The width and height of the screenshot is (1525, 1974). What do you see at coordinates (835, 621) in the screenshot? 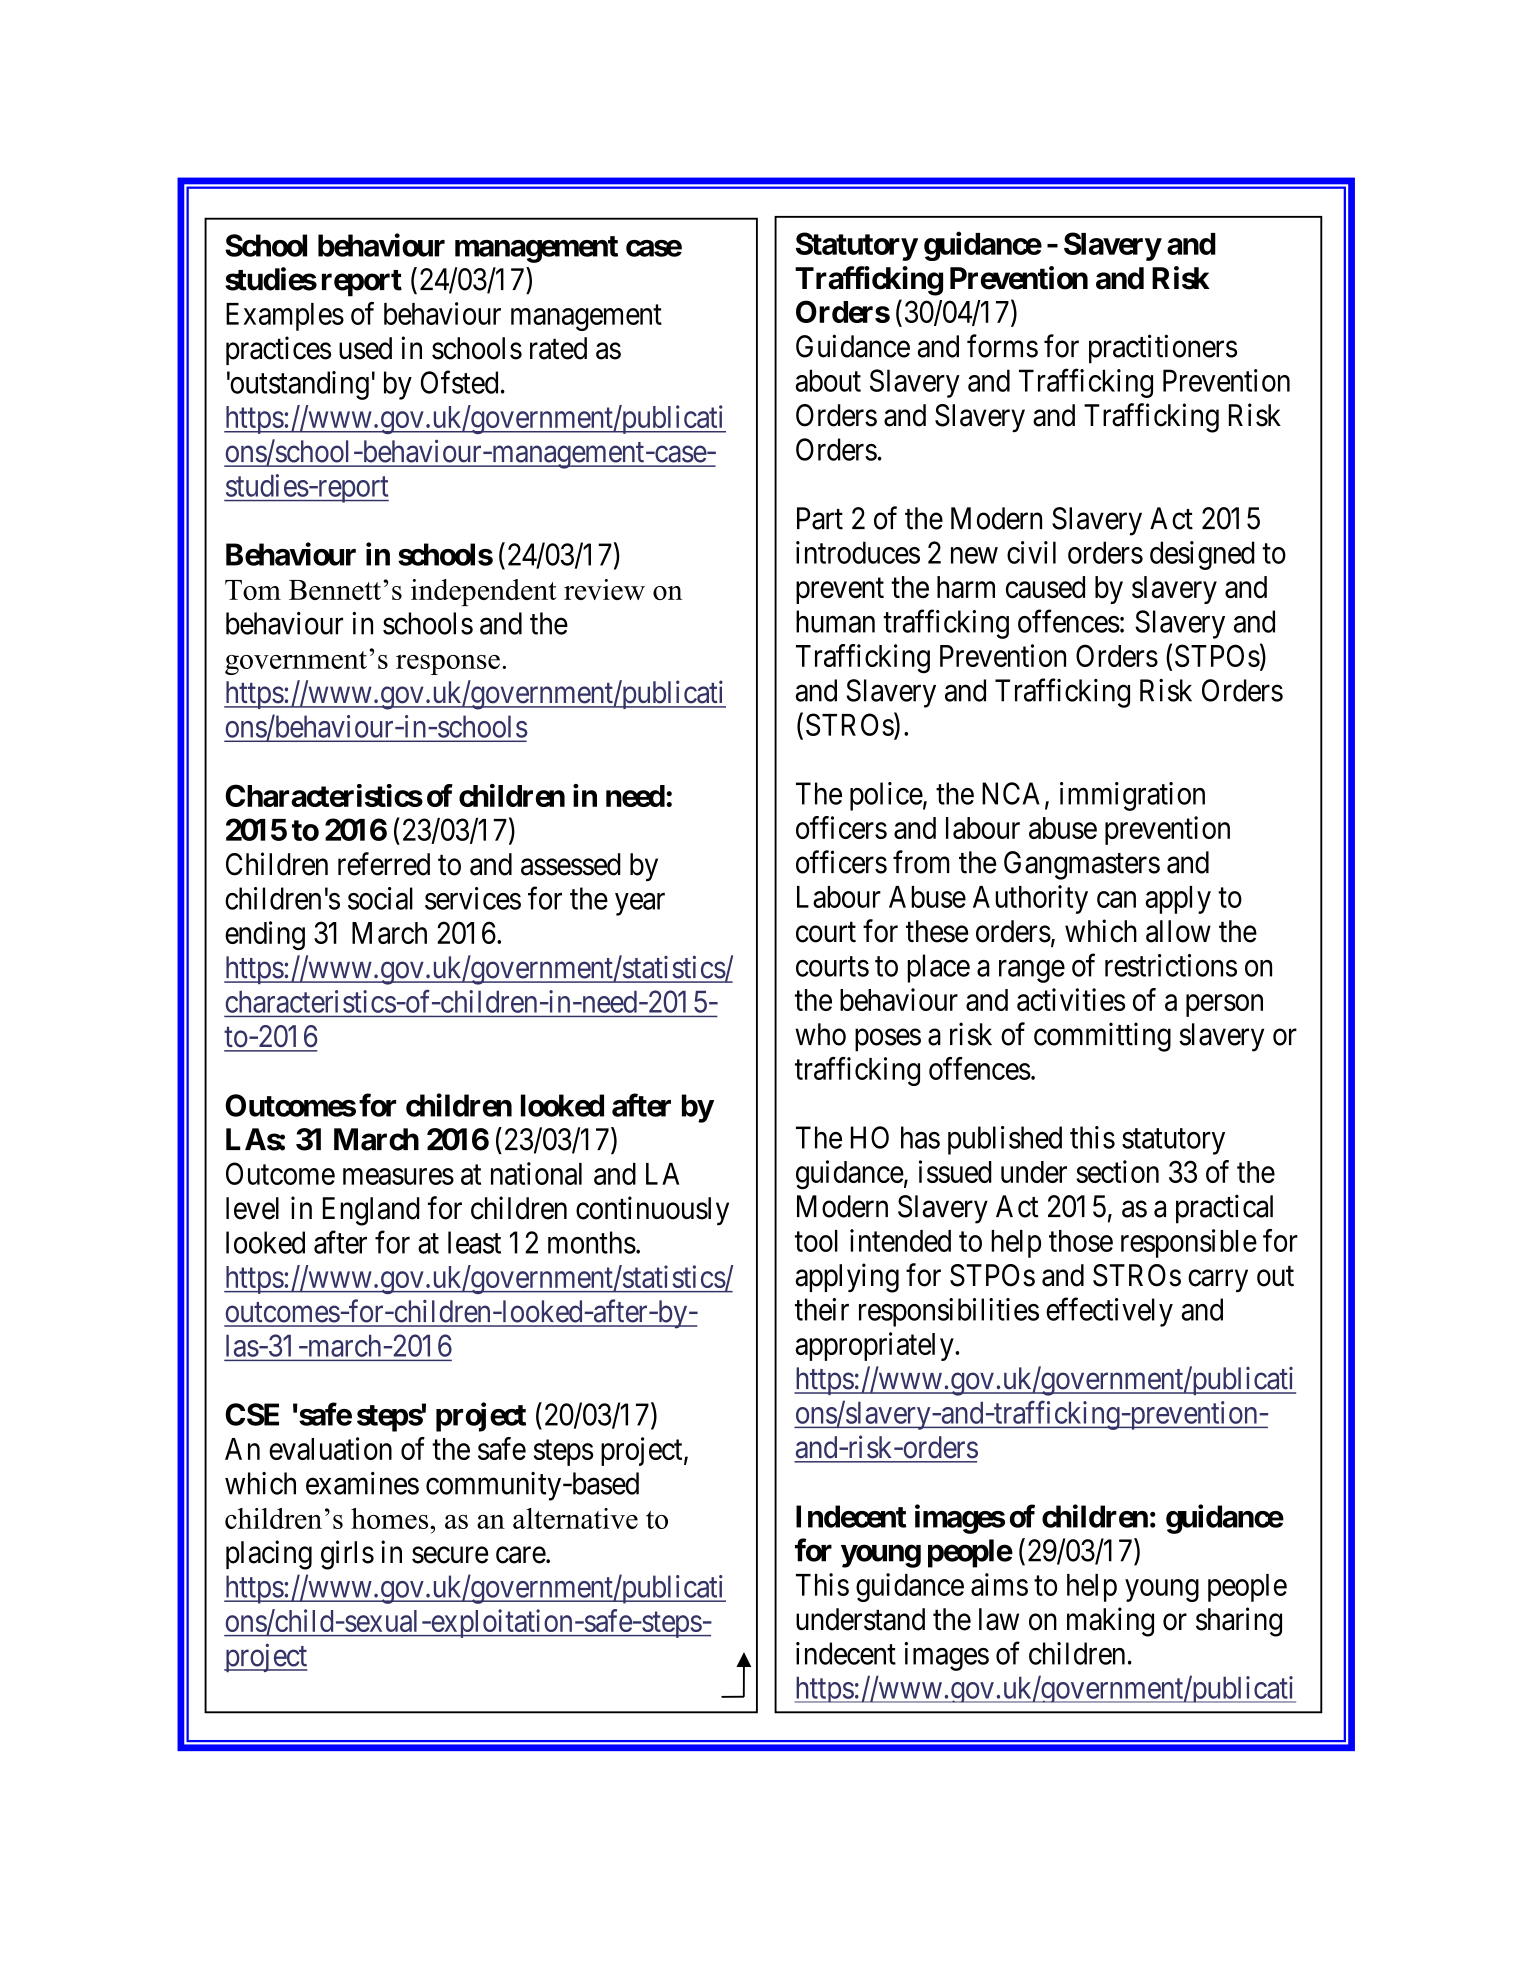
I see `human` at bounding box center [835, 621].
